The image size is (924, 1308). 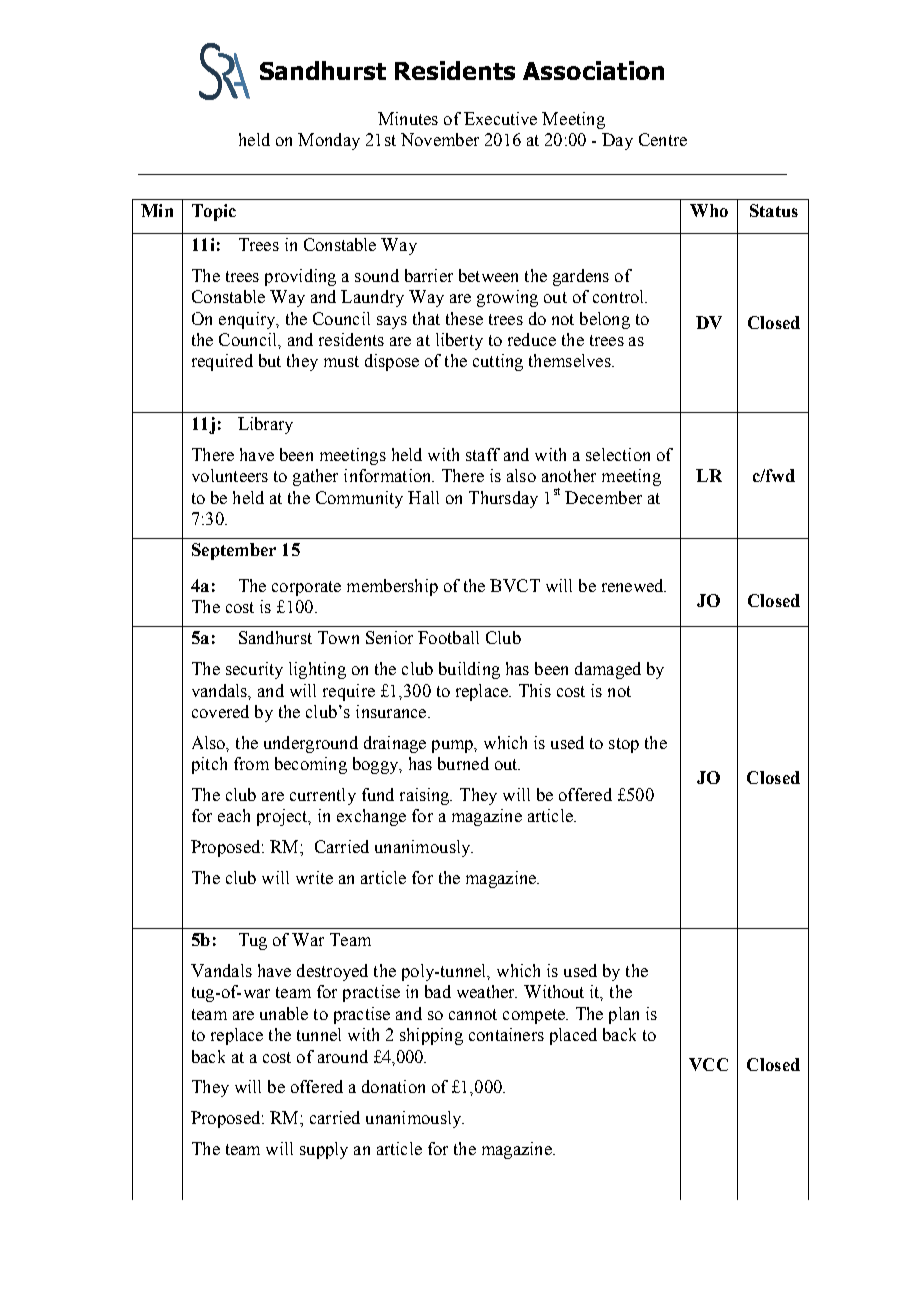 What do you see at coordinates (500, 118) in the screenshot?
I see `Executive` at bounding box center [500, 118].
